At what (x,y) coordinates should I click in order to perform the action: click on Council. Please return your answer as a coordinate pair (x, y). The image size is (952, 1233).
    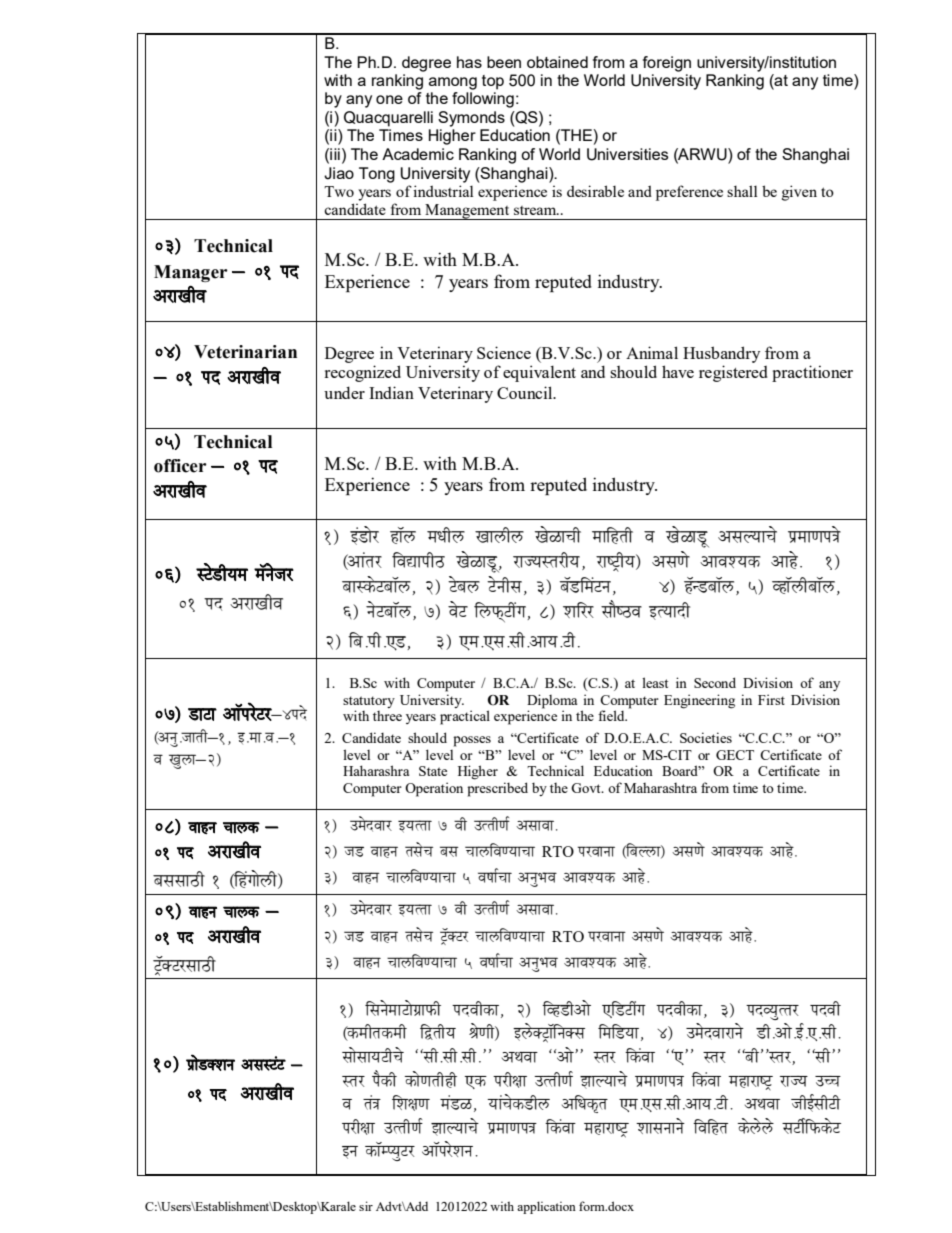
    Looking at the image, I should click on (526, 392).
